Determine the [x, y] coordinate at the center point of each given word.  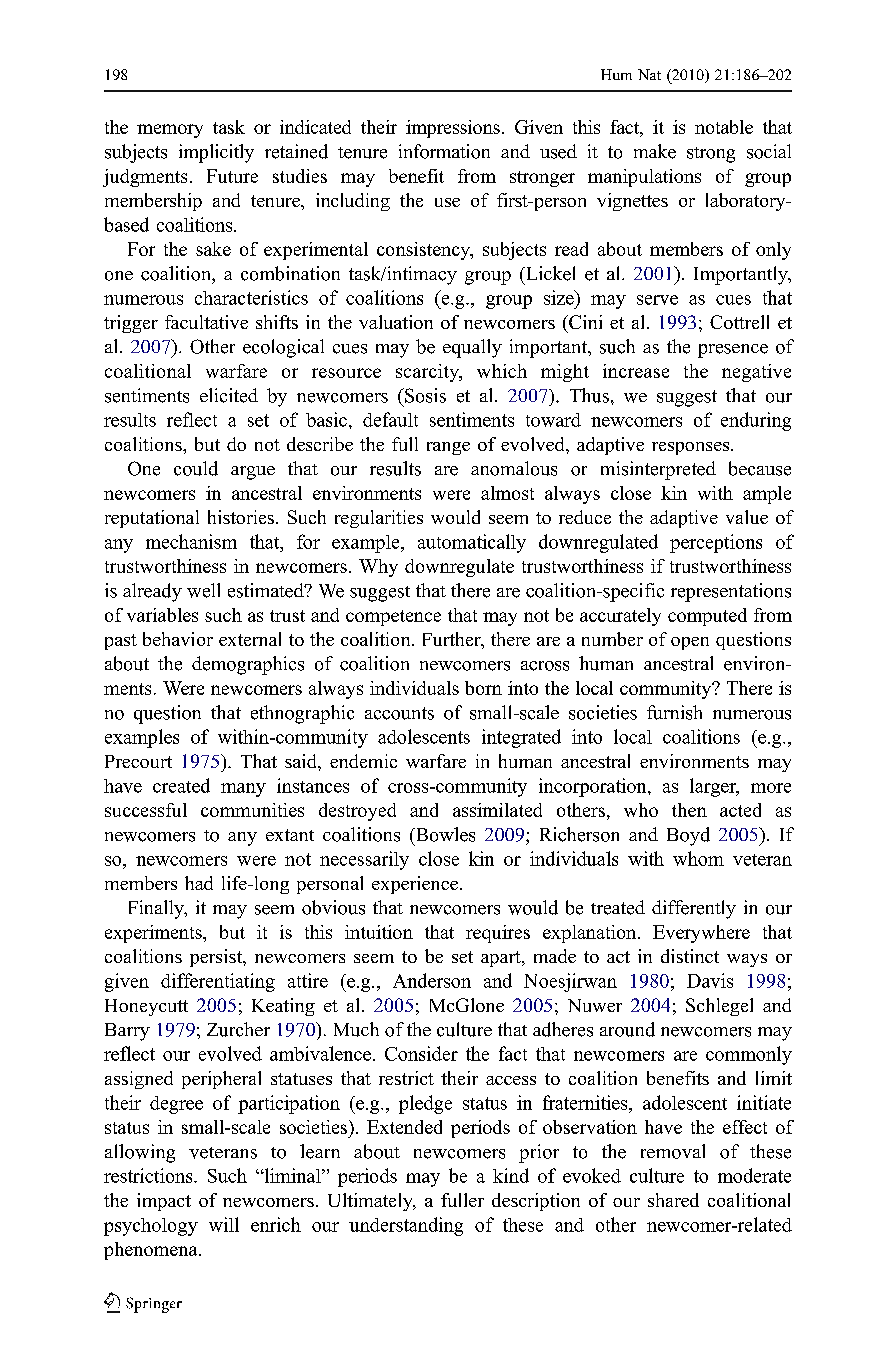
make [655, 151]
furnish [674, 712]
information [444, 151]
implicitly [216, 153]
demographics [248, 665]
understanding [406, 1226]
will [224, 1224]
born [483, 688]
